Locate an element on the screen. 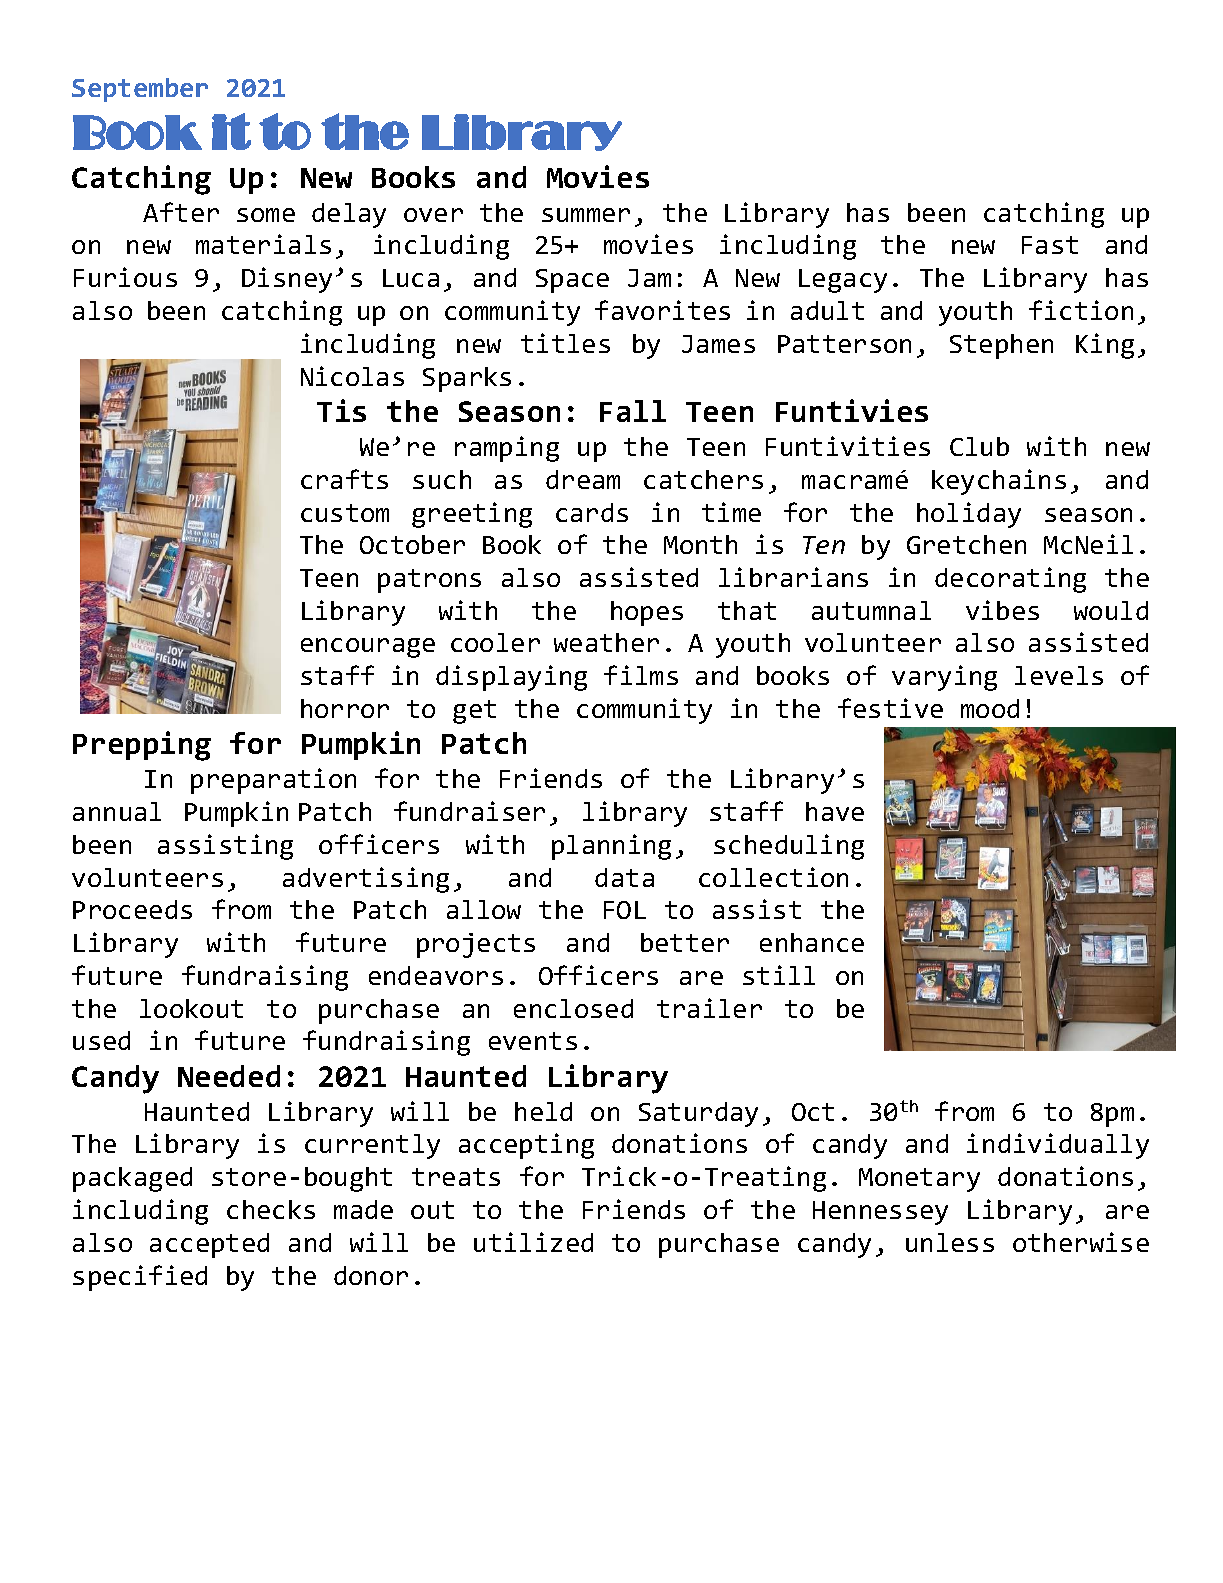 This screenshot has height=1583, width=1223. September is located at coordinates (140, 90).
